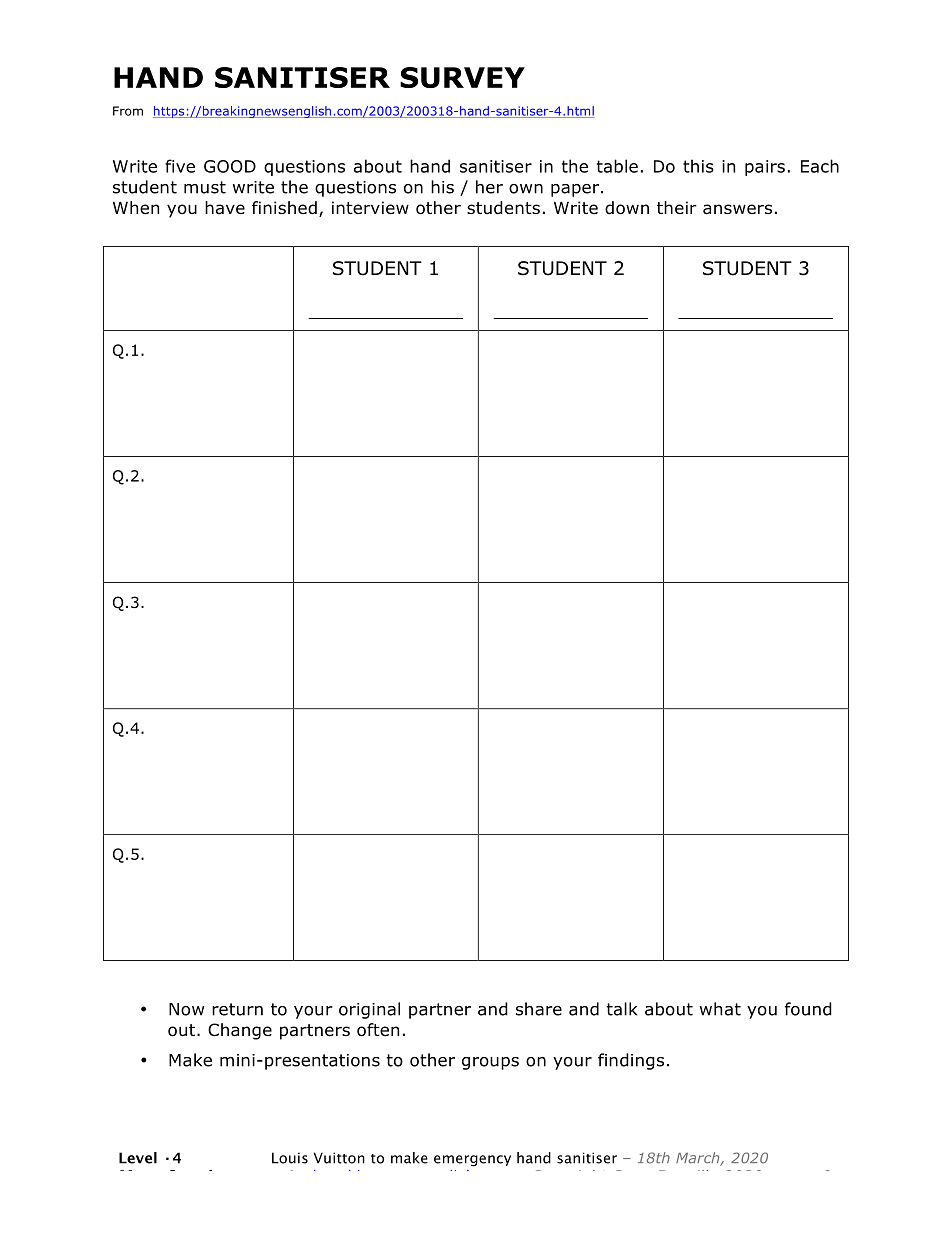  Describe the element at coordinates (765, 168) in the screenshot. I see `pairs` at that location.
